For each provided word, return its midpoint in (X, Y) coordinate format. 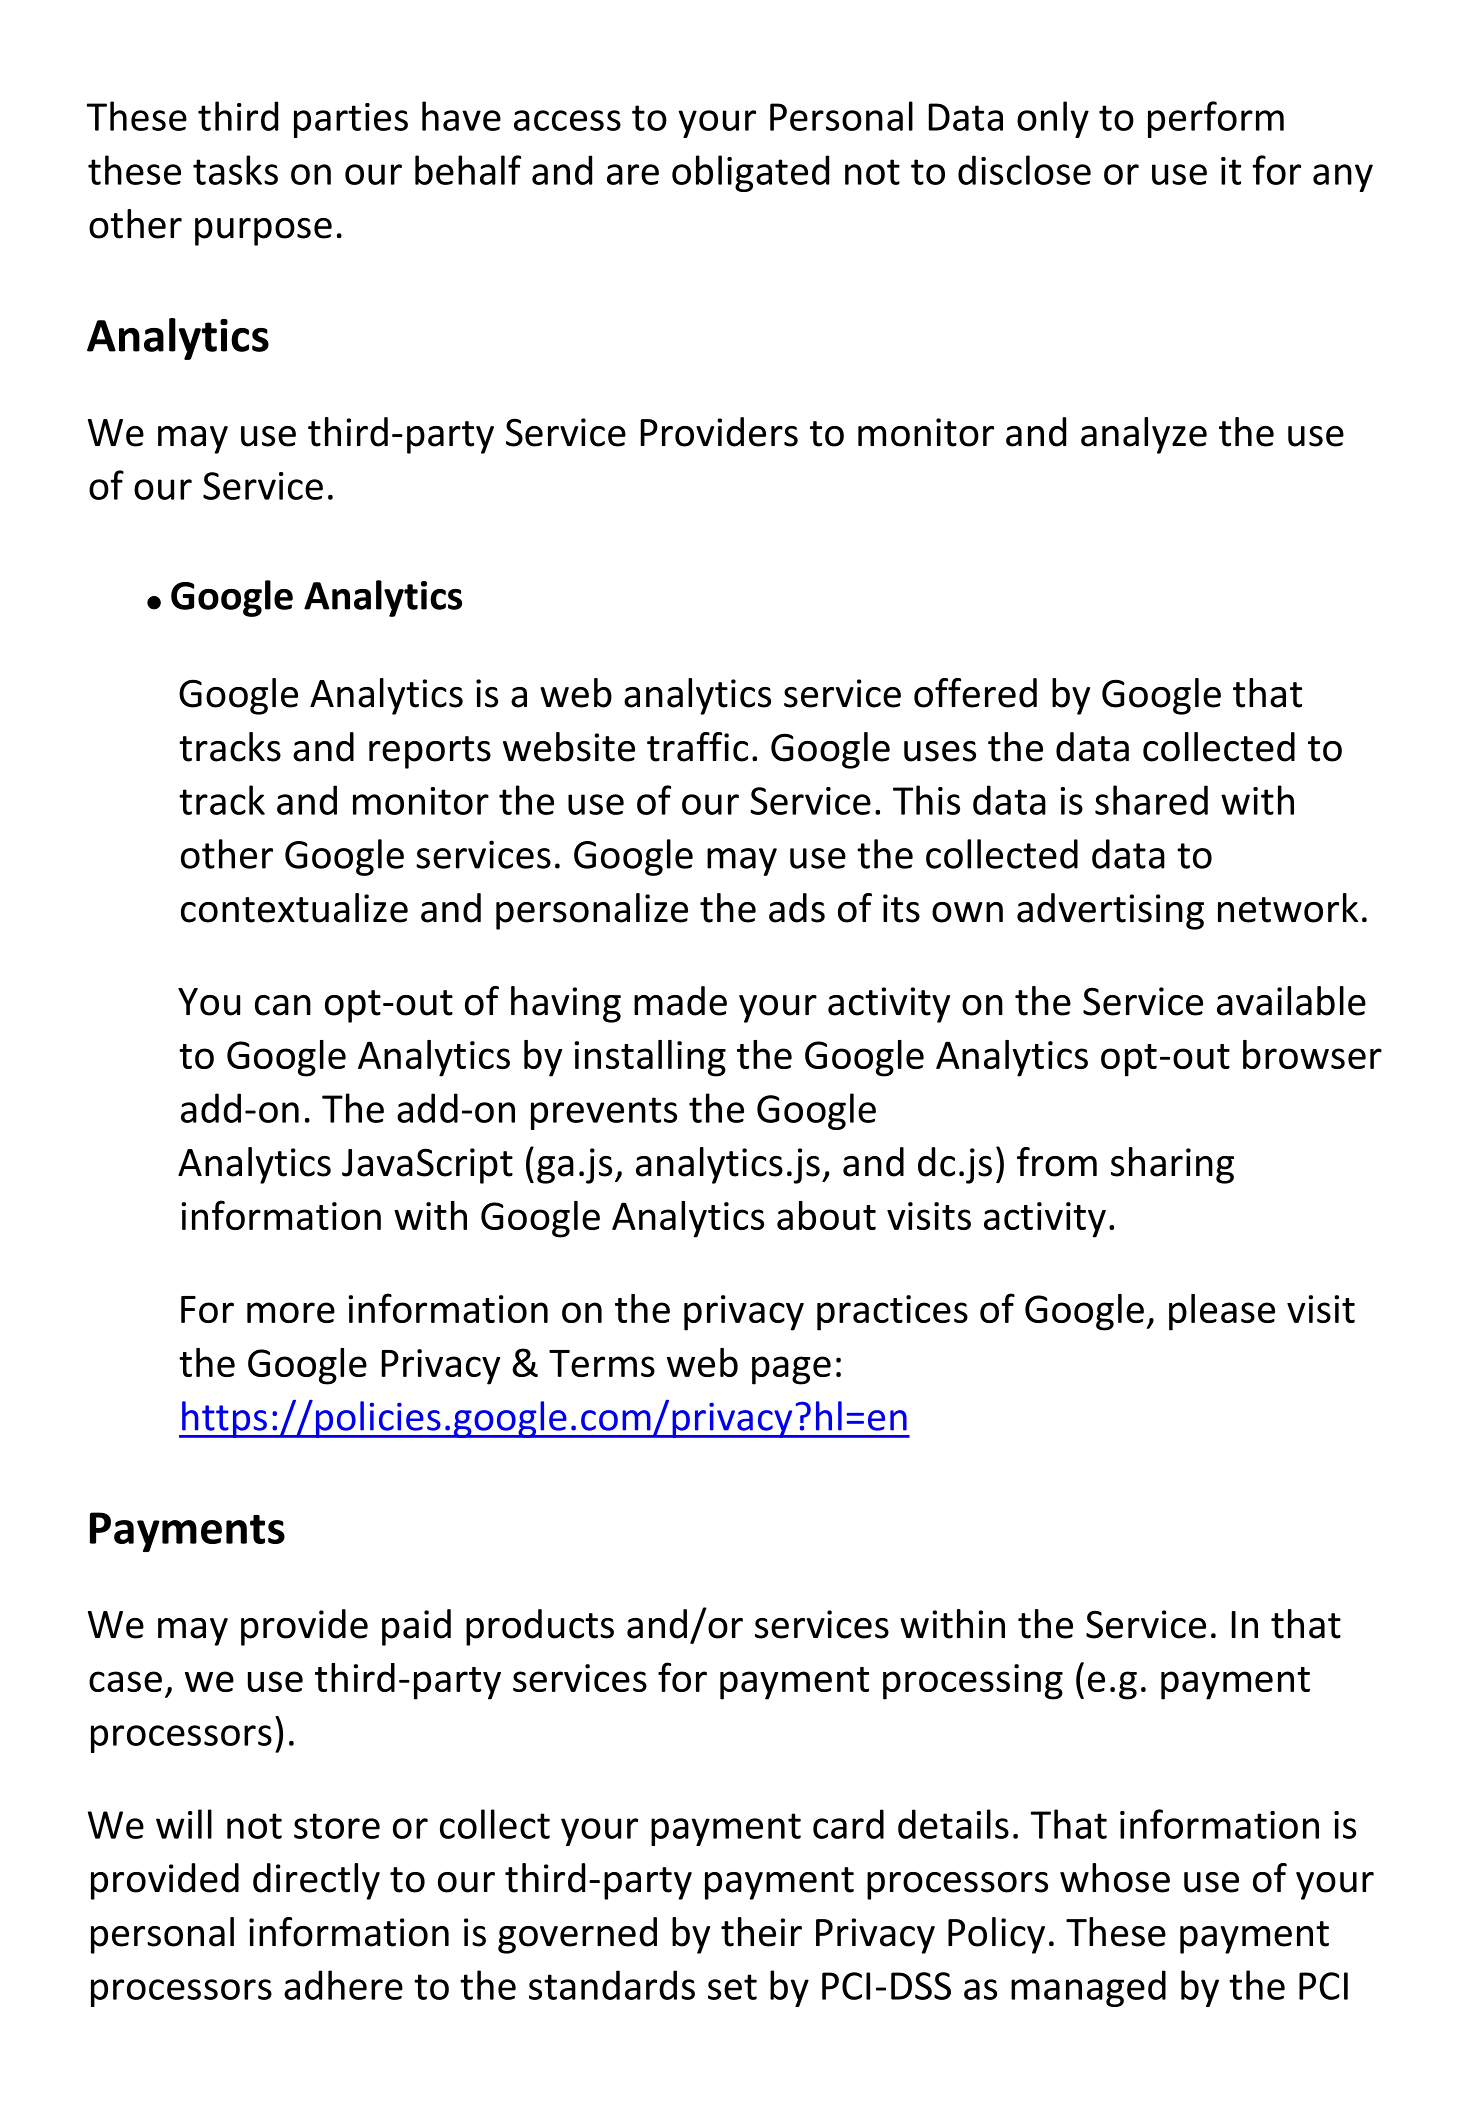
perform (1216, 119)
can (283, 1005)
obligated (750, 173)
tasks (235, 170)
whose (1115, 1878)
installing (650, 1058)
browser (1312, 1054)
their (761, 1932)
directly (316, 1881)
